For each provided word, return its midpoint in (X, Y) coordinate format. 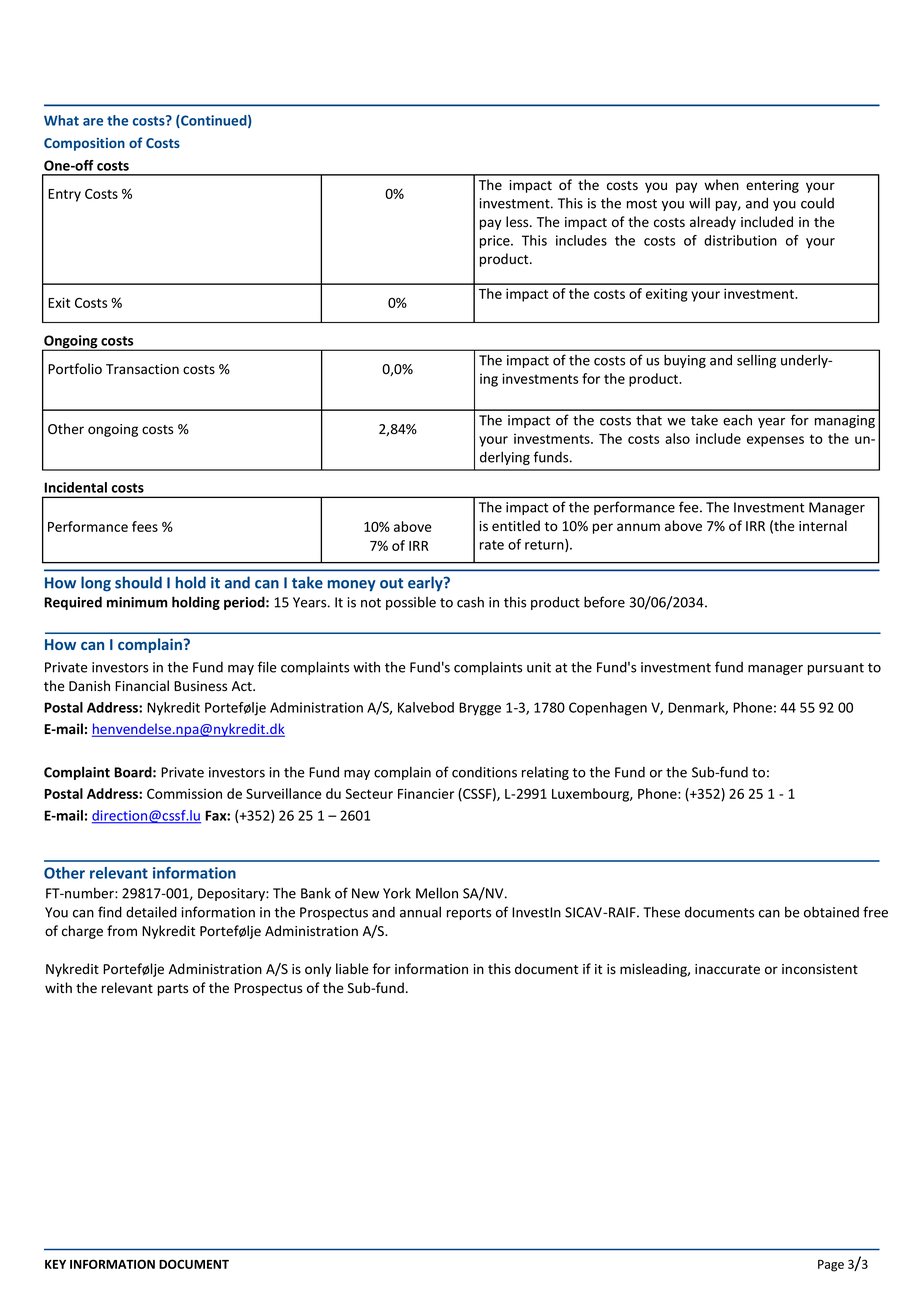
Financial (142, 686)
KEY (55, 1264)
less (518, 222)
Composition (84, 144)
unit (539, 667)
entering (772, 186)
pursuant (836, 669)
